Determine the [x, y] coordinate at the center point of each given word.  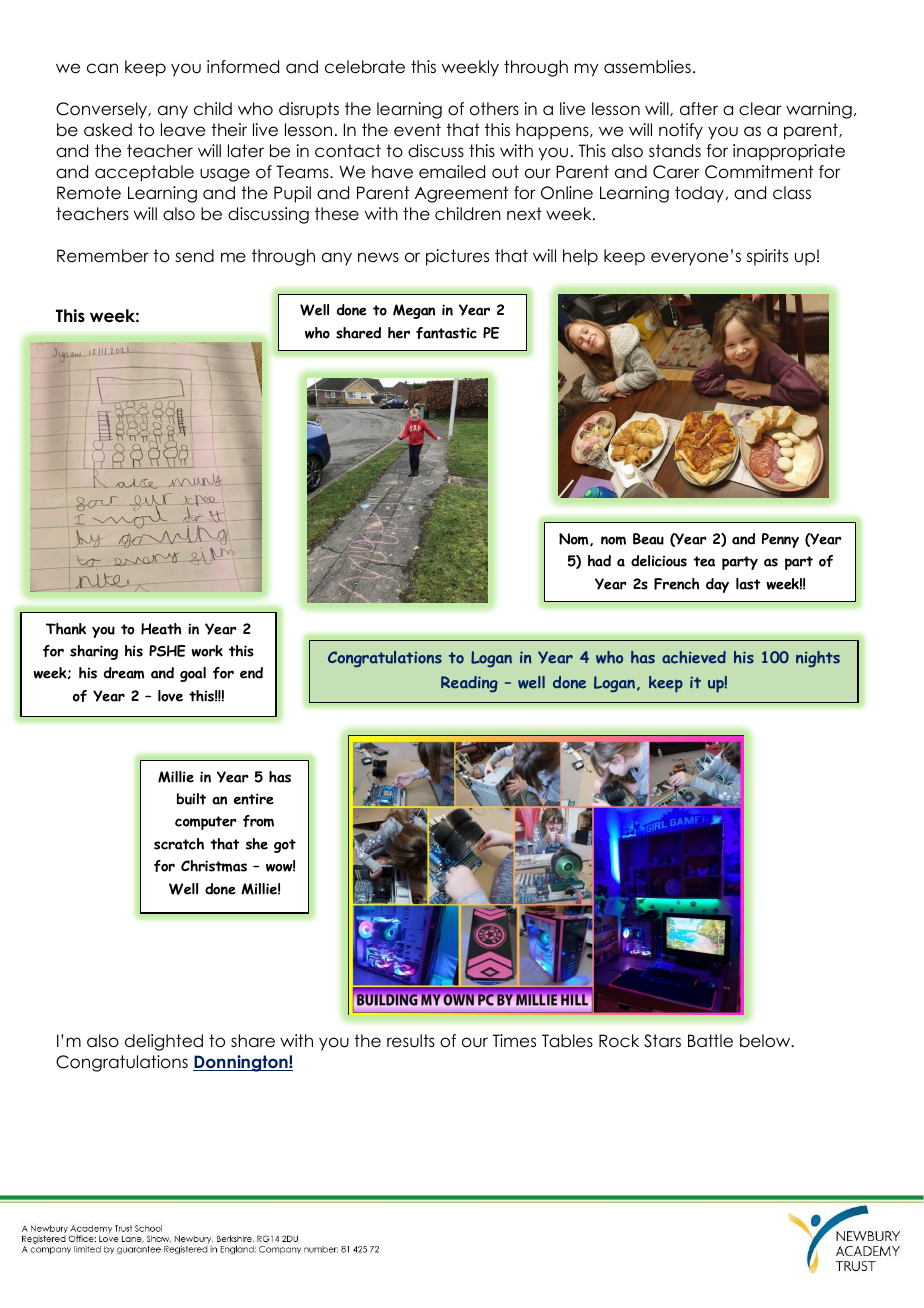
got [285, 846]
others [494, 109]
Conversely [103, 110]
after [699, 109]
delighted [164, 1042]
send [194, 256]
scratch [179, 844]
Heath [161, 629]
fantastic [446, 333]
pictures [457, 257]
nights [818, 659]
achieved [694, 657]
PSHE [167, 651]
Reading [469, 684]
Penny [780, 540]
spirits [767, 257]
